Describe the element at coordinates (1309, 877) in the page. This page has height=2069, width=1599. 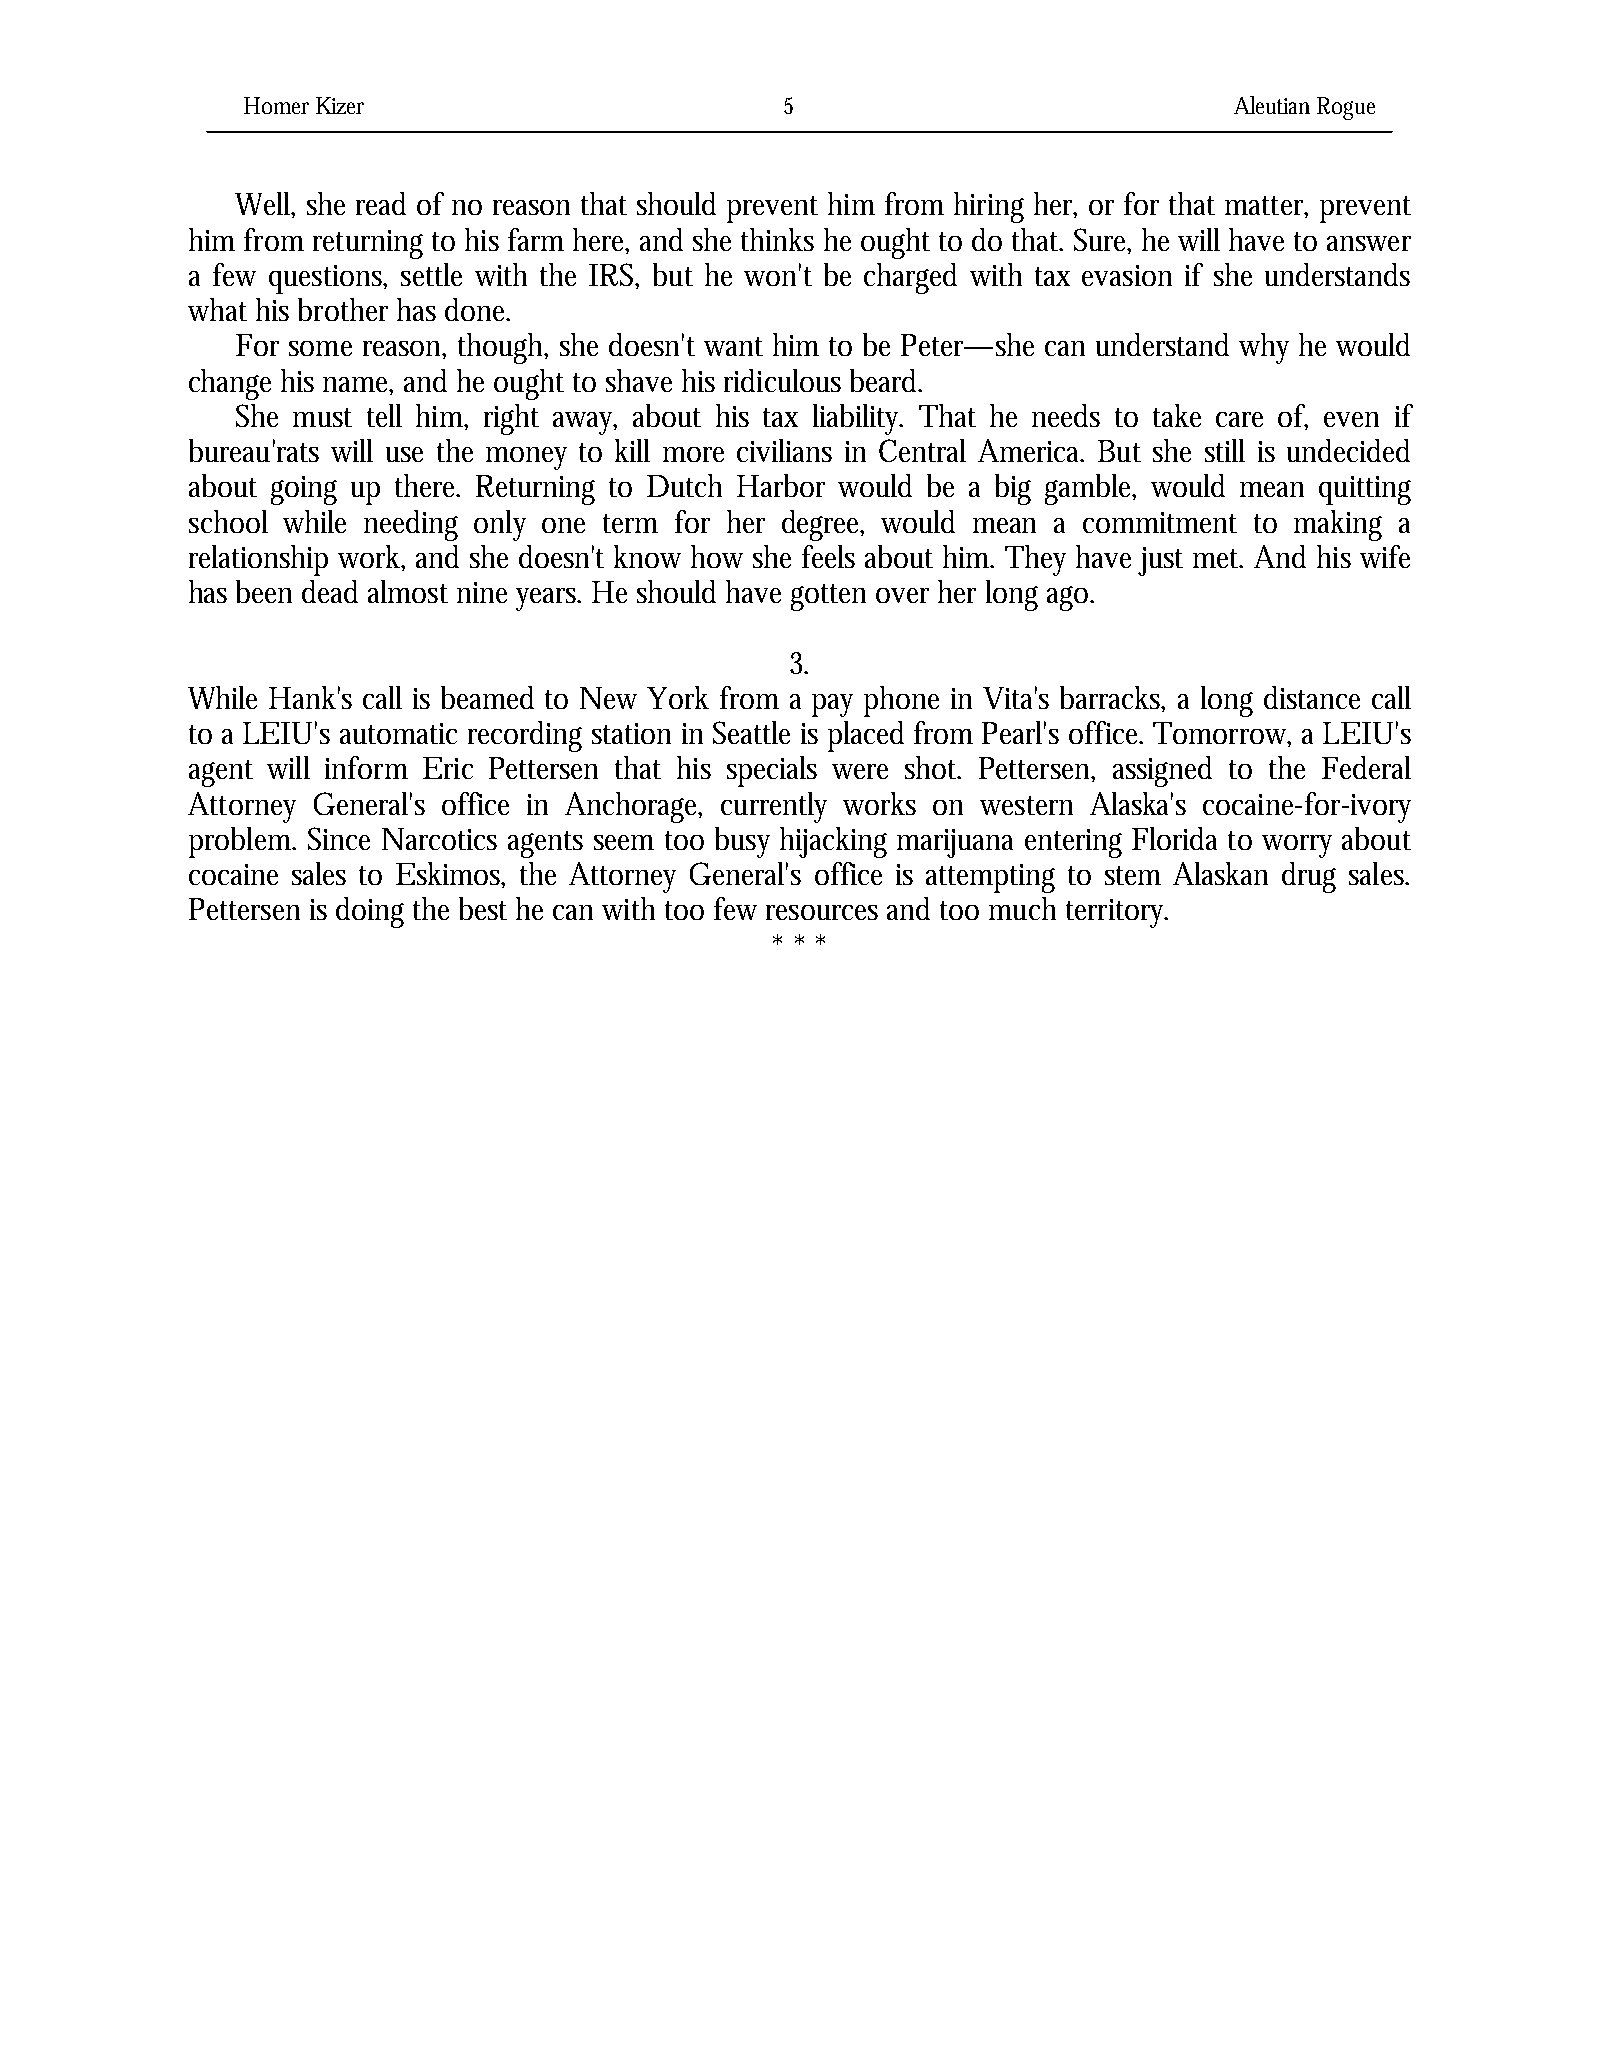
I see `drug` at that location.
